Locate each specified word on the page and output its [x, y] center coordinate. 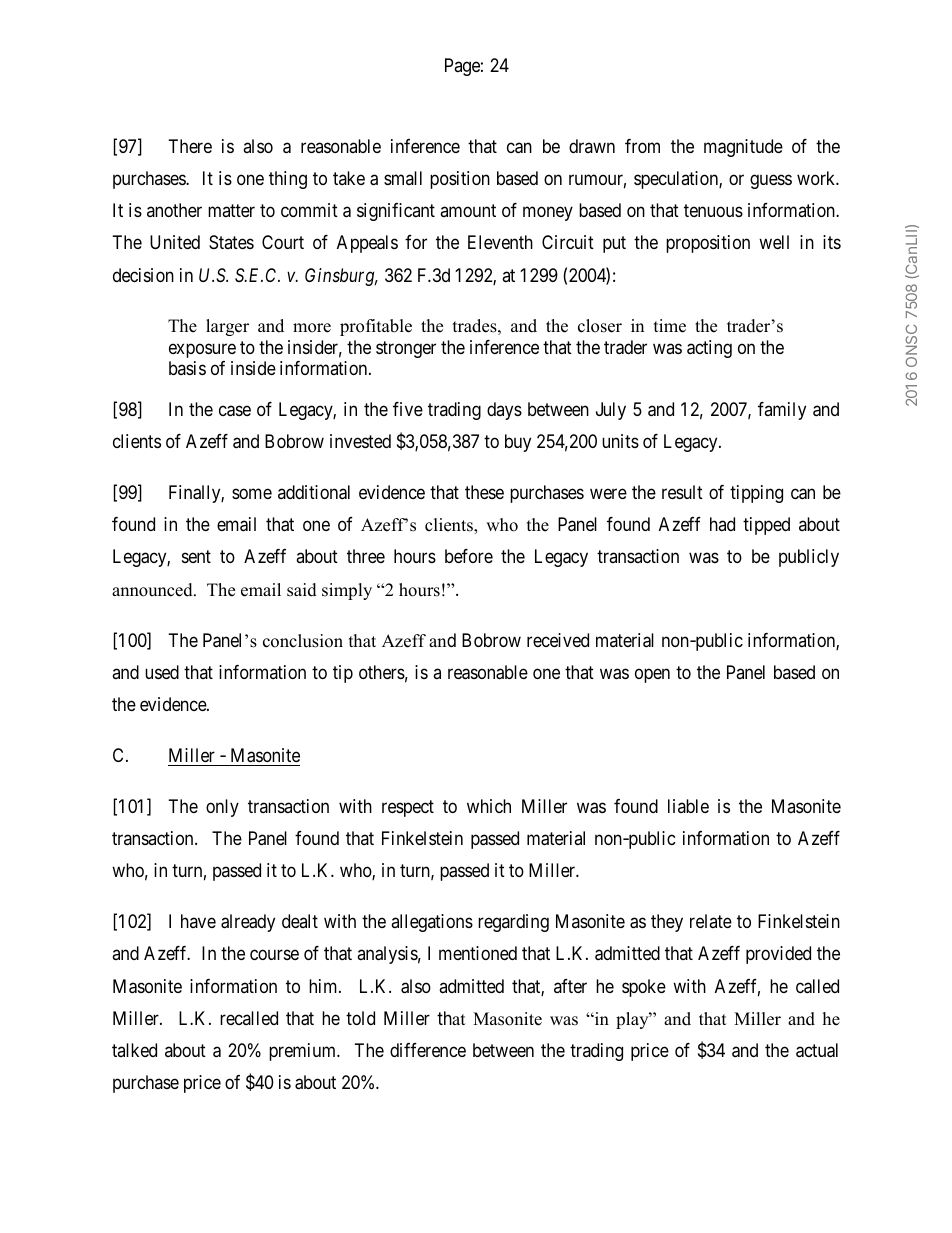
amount [468, 211]
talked [134, 1050]
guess [771, 181]
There [190, 146]
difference [428, 1050]
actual [817, 1050]
